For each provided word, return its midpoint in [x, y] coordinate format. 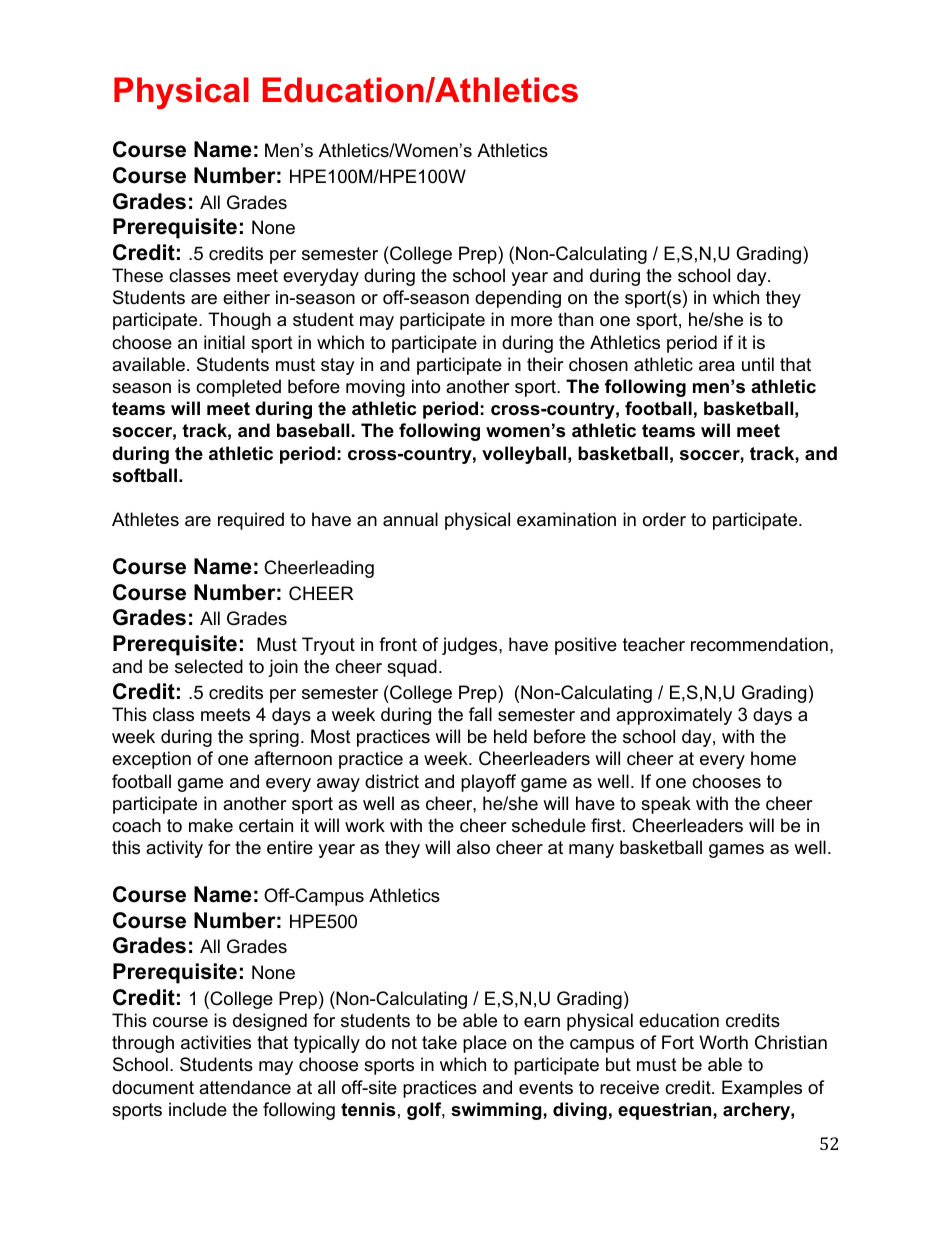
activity [174, 849]
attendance [245, 1087]
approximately [674, 716]
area [717, 366]
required [251, 521]
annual [410, 519]
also [473, 847]
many [591, 851]
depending [518, 299]
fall [480, 714]
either [246, 297]
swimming [497, 1111]
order [664, 519]
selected [209, 666]
